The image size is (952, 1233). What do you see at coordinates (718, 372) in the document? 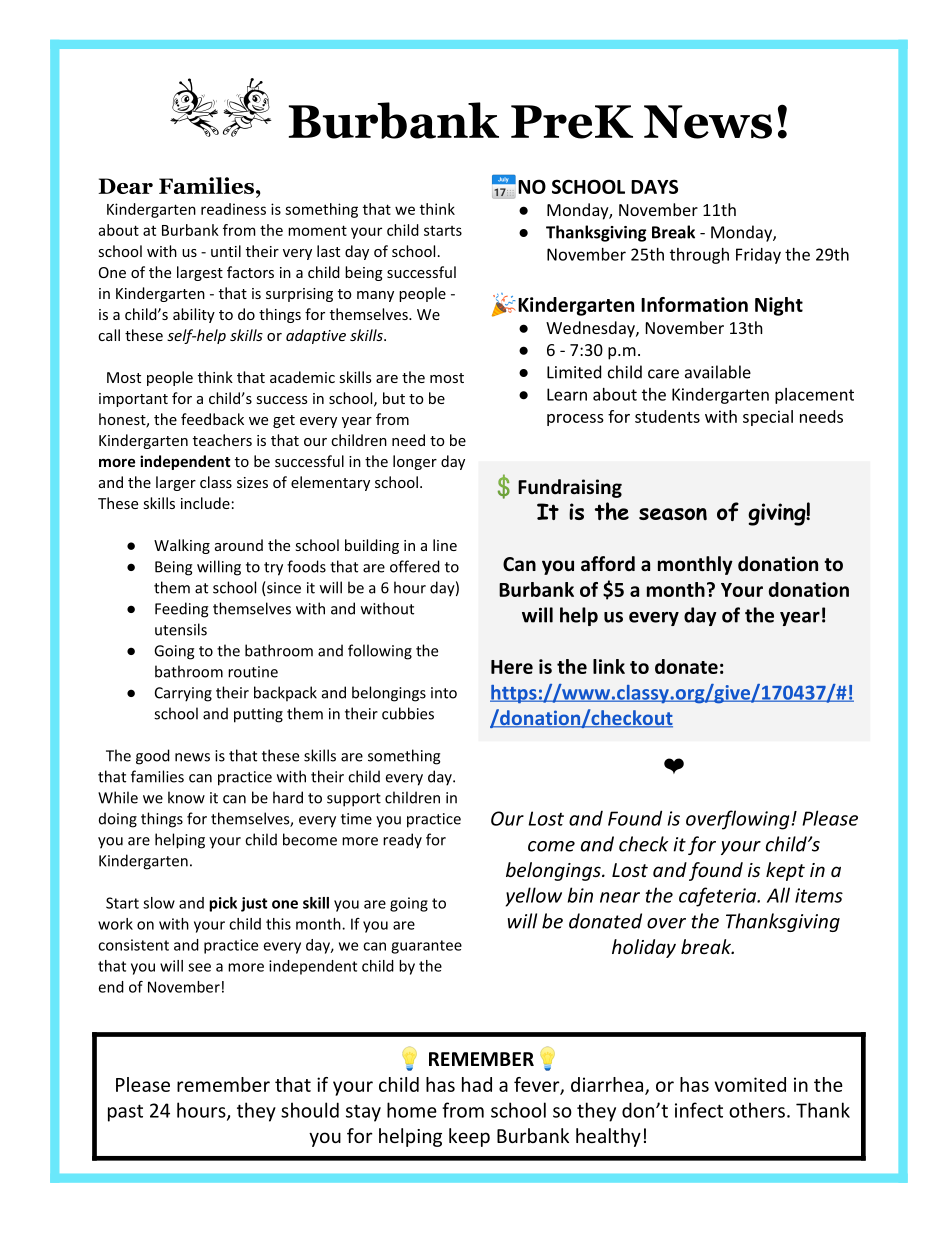
I see `available` at bounding box center [718, 372].
